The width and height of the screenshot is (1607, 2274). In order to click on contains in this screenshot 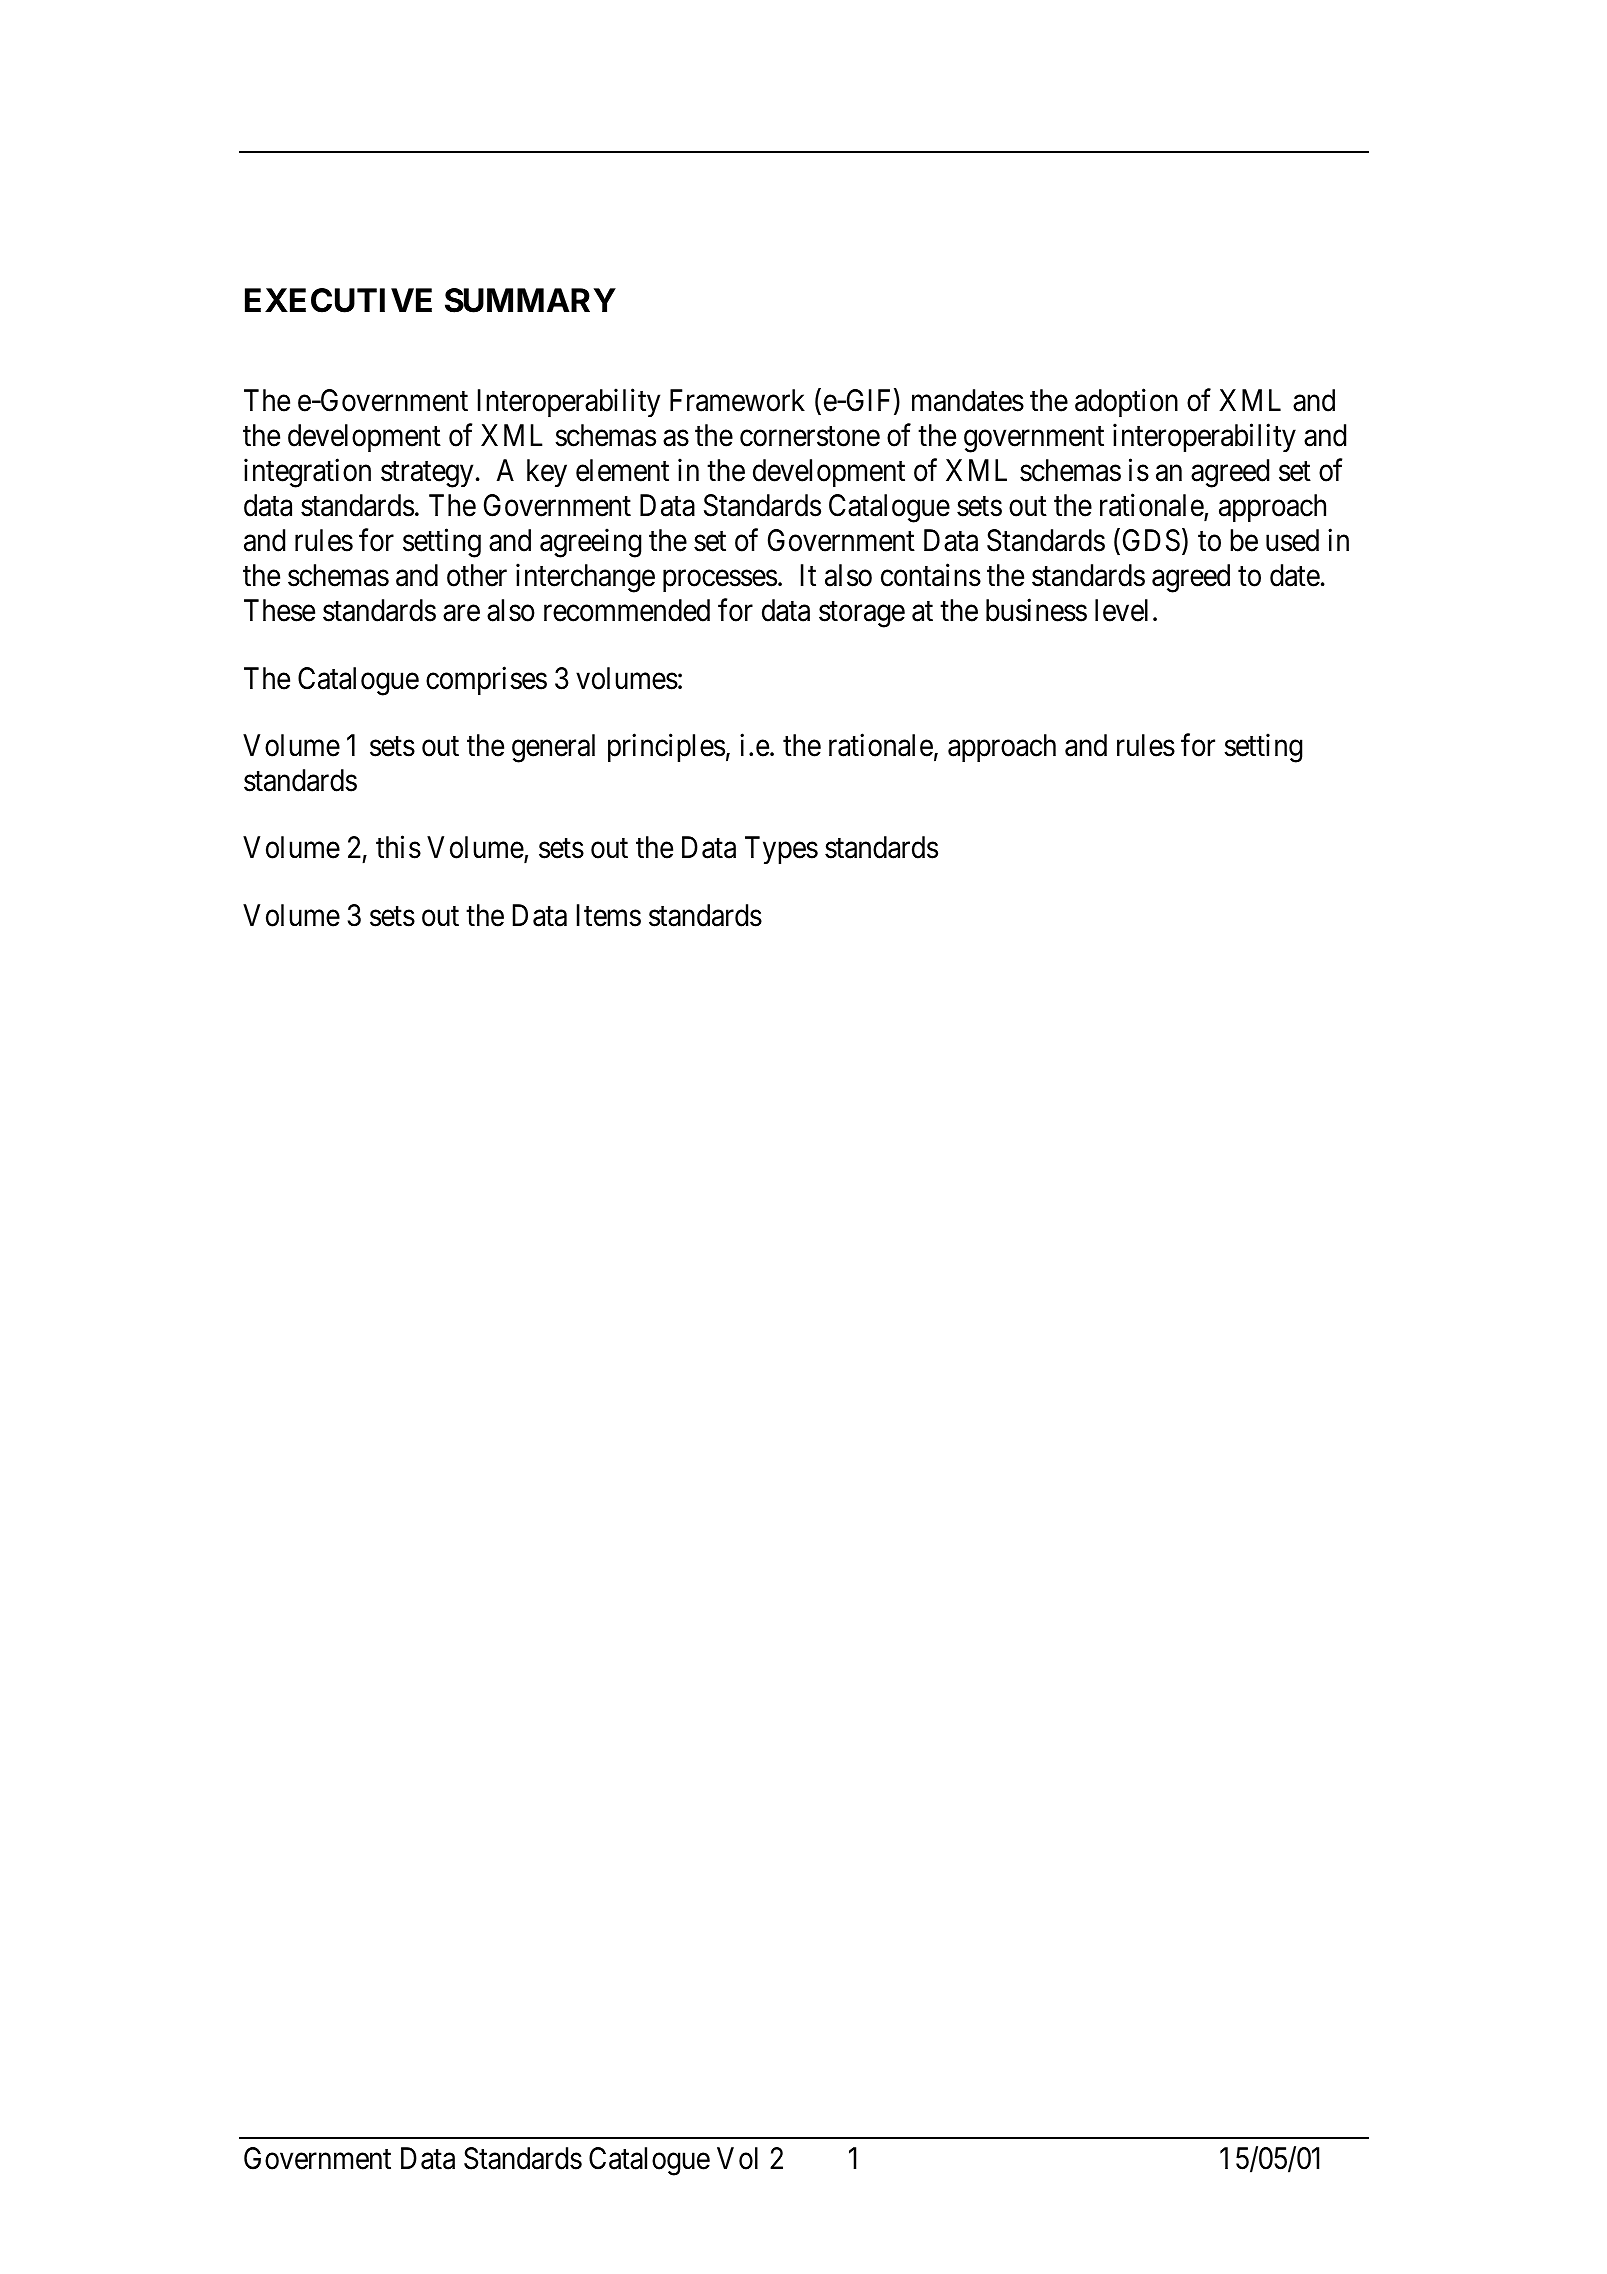, I will do `click(931, 575)`.
